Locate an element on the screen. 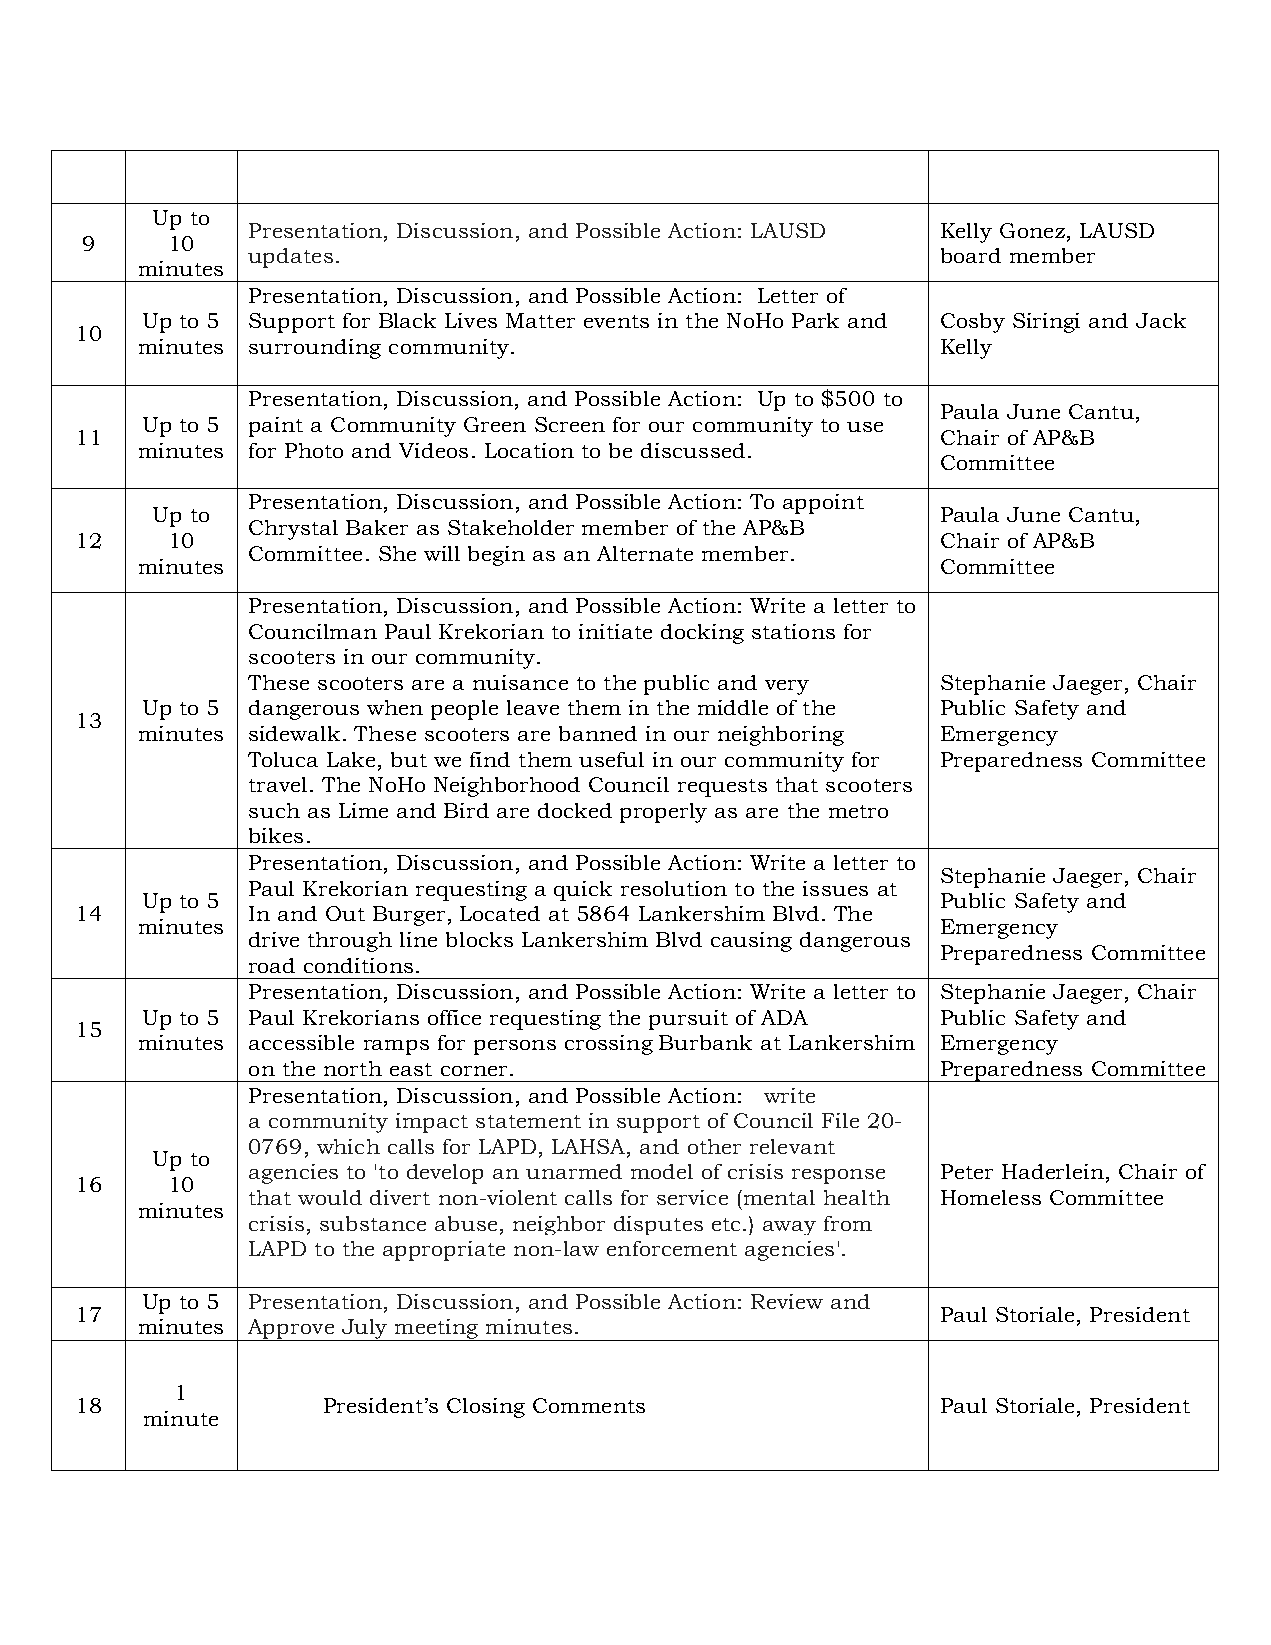 The height and width of the screenshot is (1645, 1271). Review is located at coordinates (787, 1301).
